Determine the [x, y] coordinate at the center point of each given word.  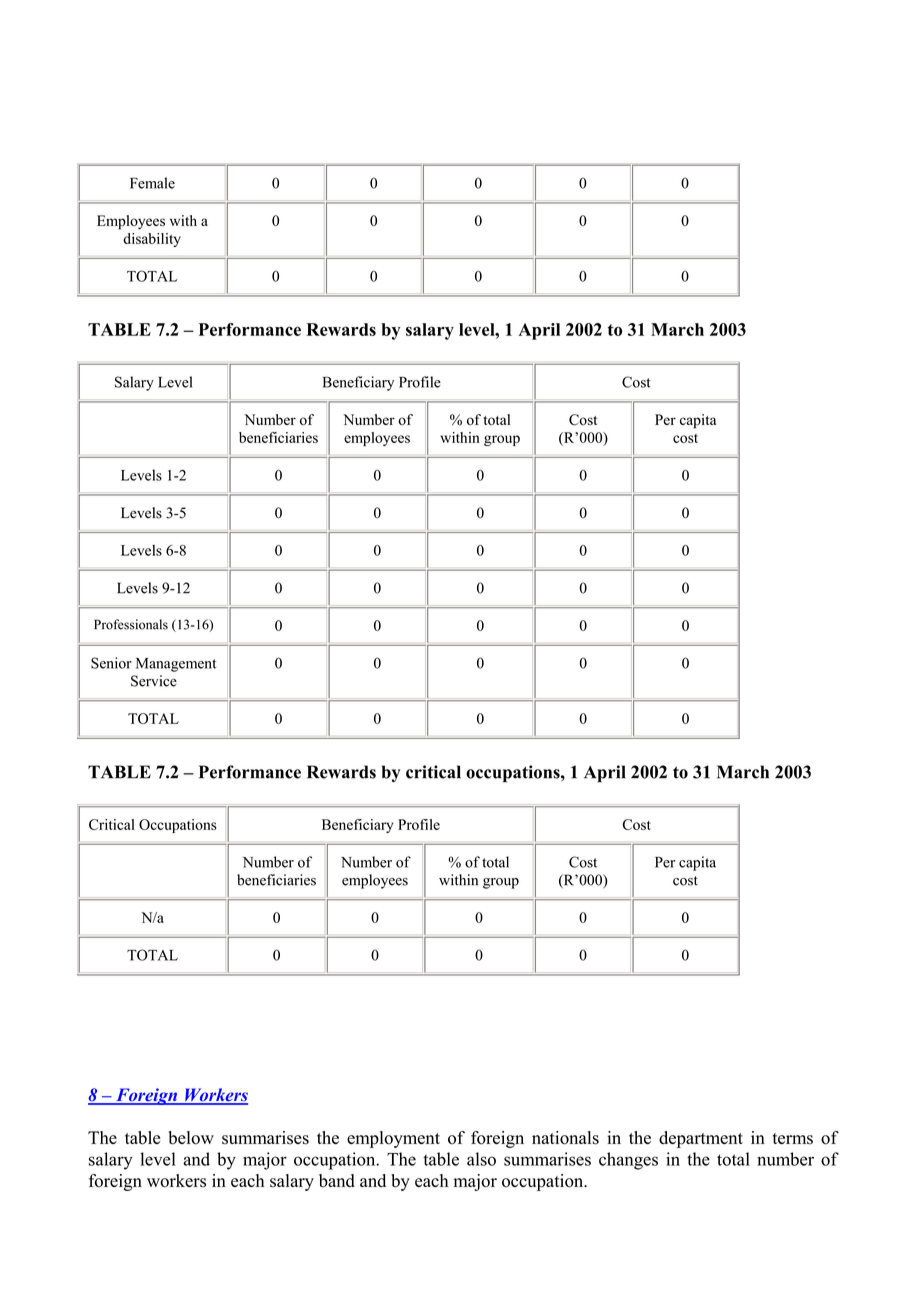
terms [793, 1139]
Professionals [131, 624]
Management [176, 665]
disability [152, 240]
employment [393, 1139]
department [701, 1139]
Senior [111, 663]
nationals [565, 1138]
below [191, 1138]
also [481, 1159]
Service [154, 681]
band [337, 1181]
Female [152, 183]
